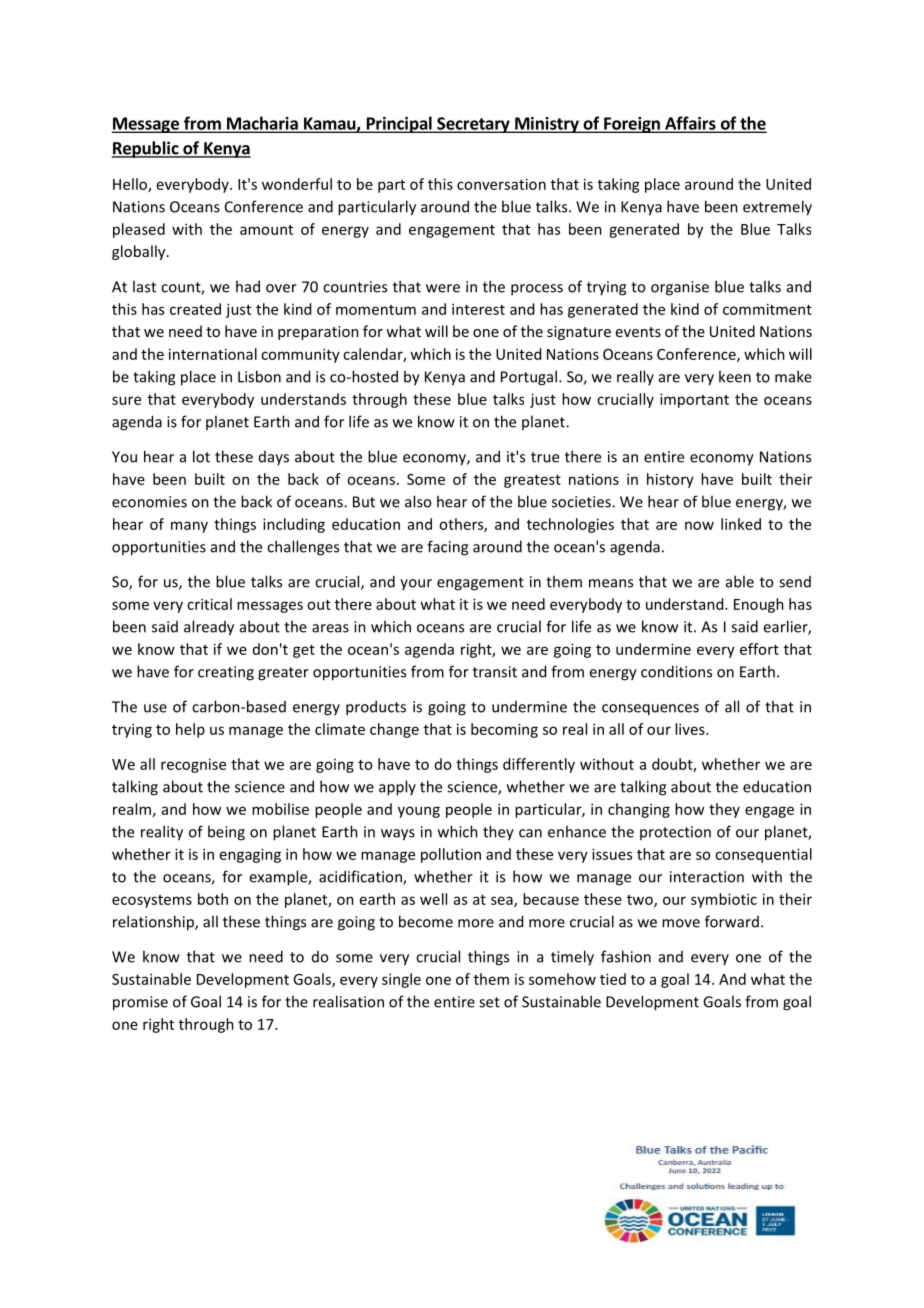 The width and height of the image is (924, 1308). I want to click on set, so click(489, 1002).
